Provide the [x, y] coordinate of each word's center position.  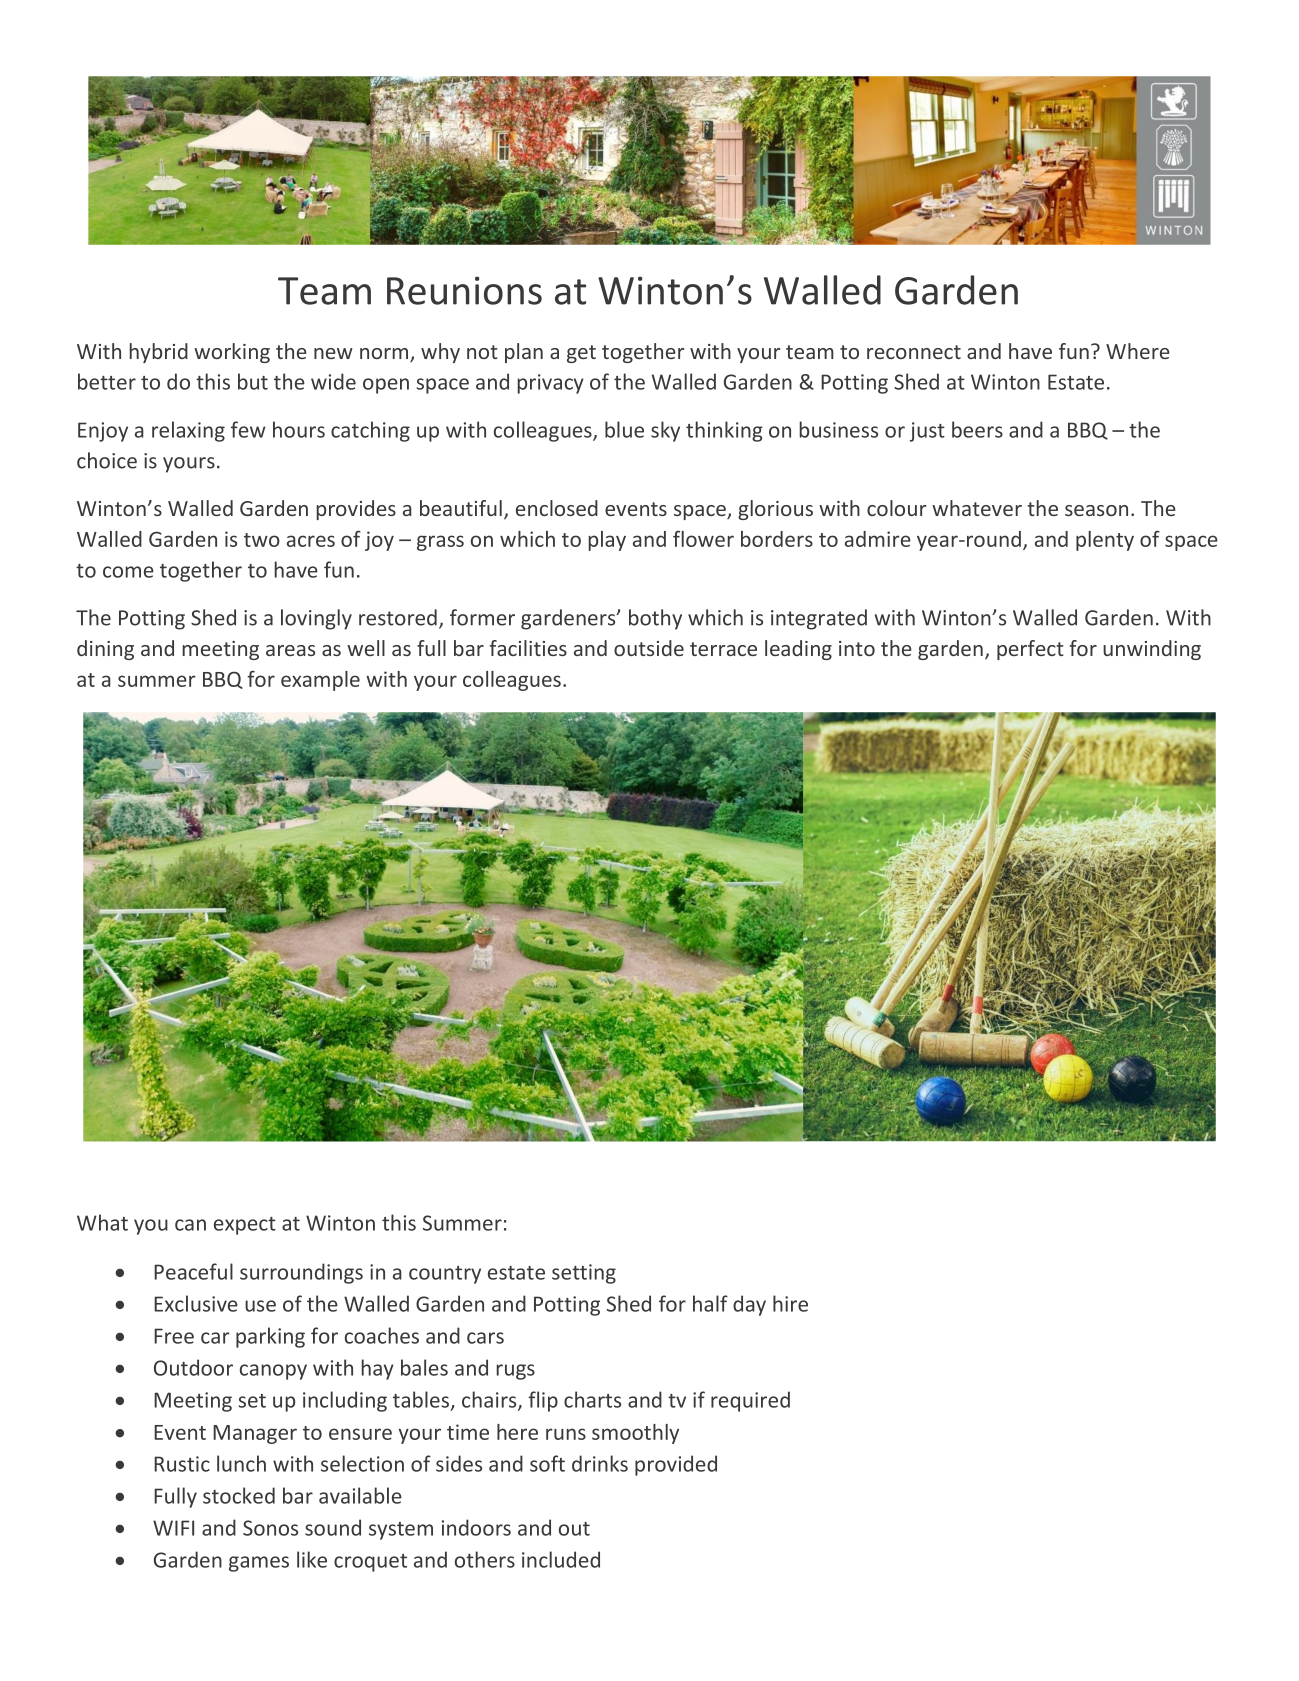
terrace [723, 649]
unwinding [1152, 650]
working [232, 353]
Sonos [270, 1528]
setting [584, 1274]
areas [290, 650]
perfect [1030, 650]
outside [649, 648]
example [320, 681]
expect [245, 1226]
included [561, 1559]
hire [790, 1303]
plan [524, 353]
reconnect [914, 352]
